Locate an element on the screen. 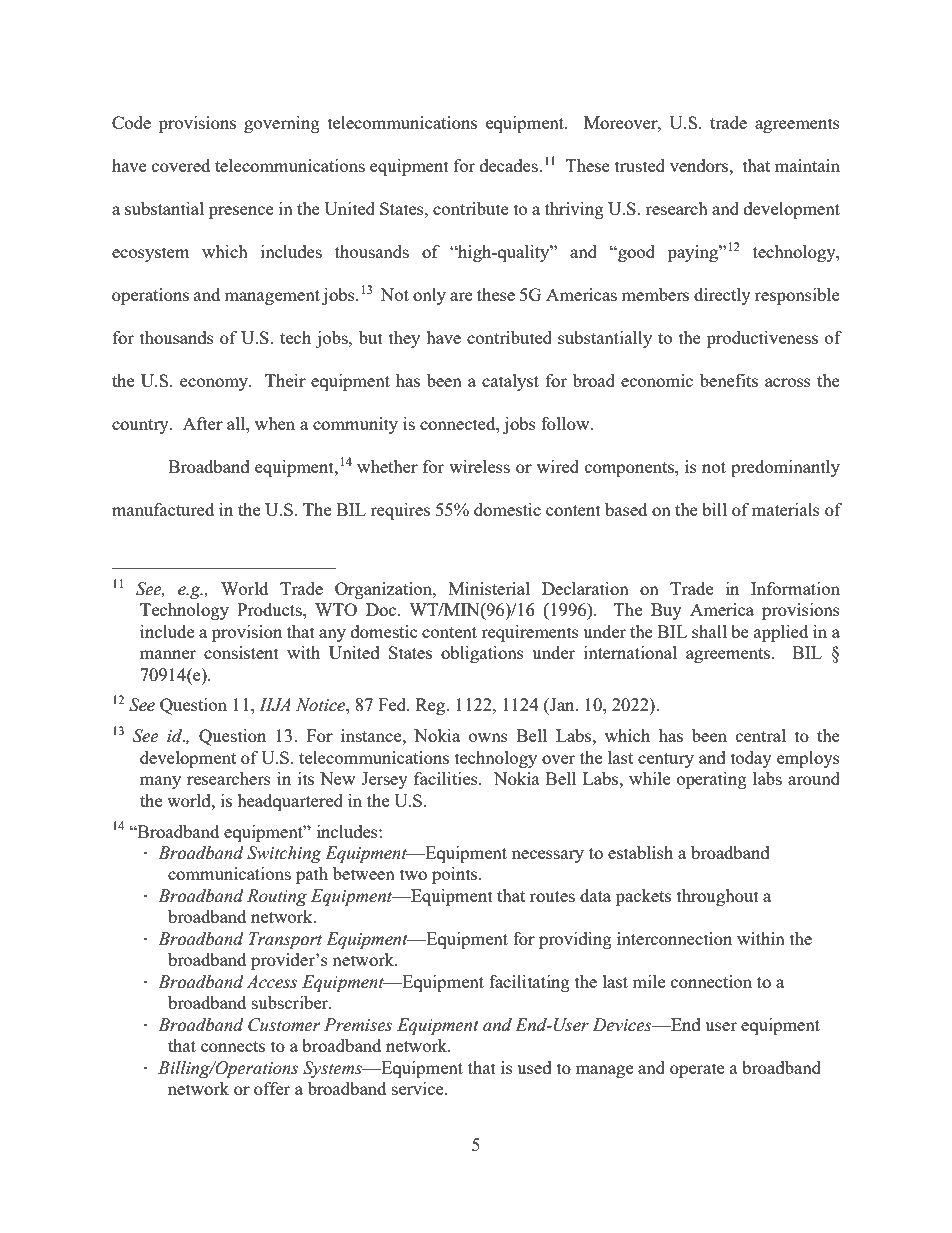 The width and height of the screenshot is (952, 1233). owns is located at coordinates (488, 737).
